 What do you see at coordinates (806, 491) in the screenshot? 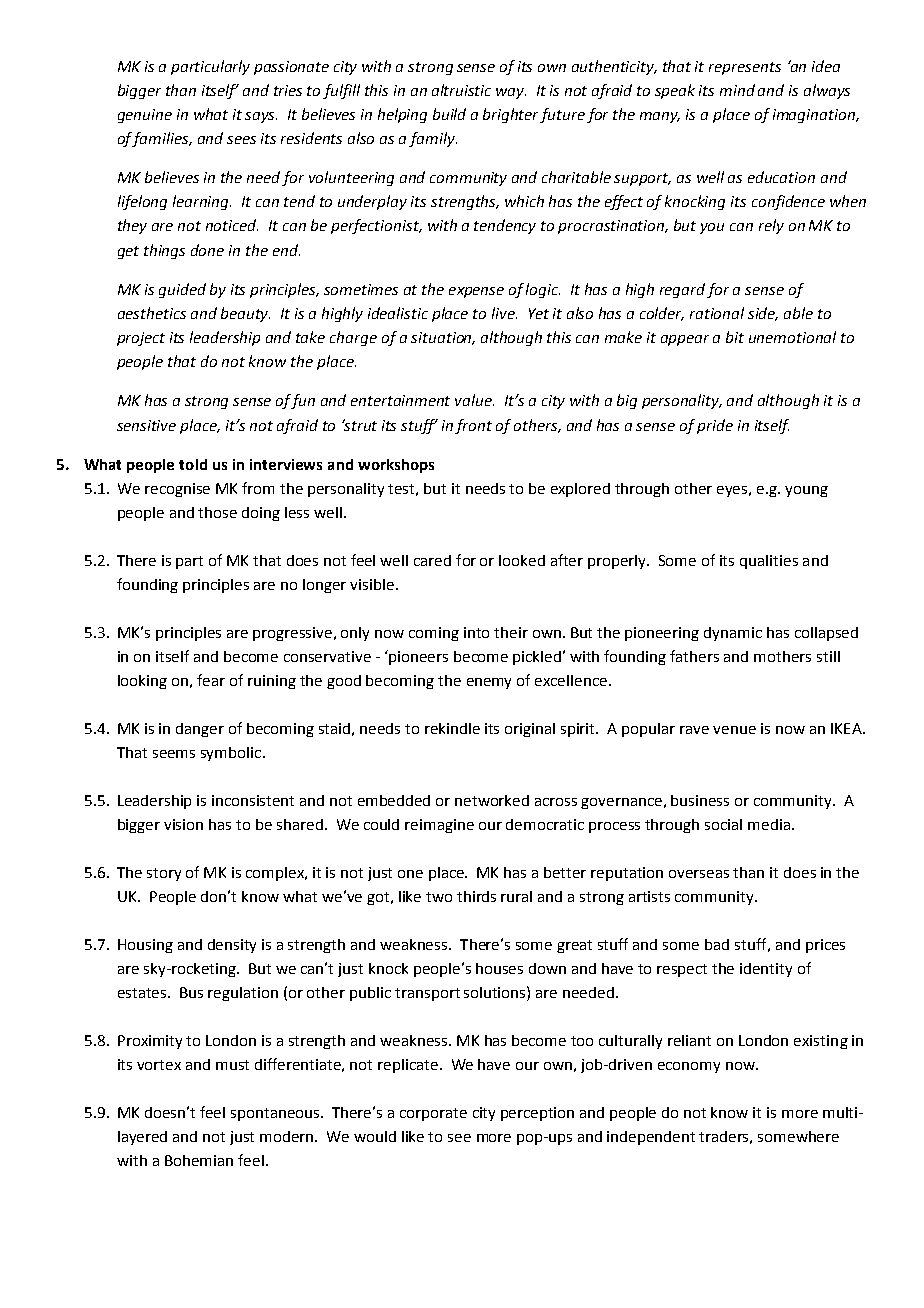
I see `young` at bounding box center [806, 491].
